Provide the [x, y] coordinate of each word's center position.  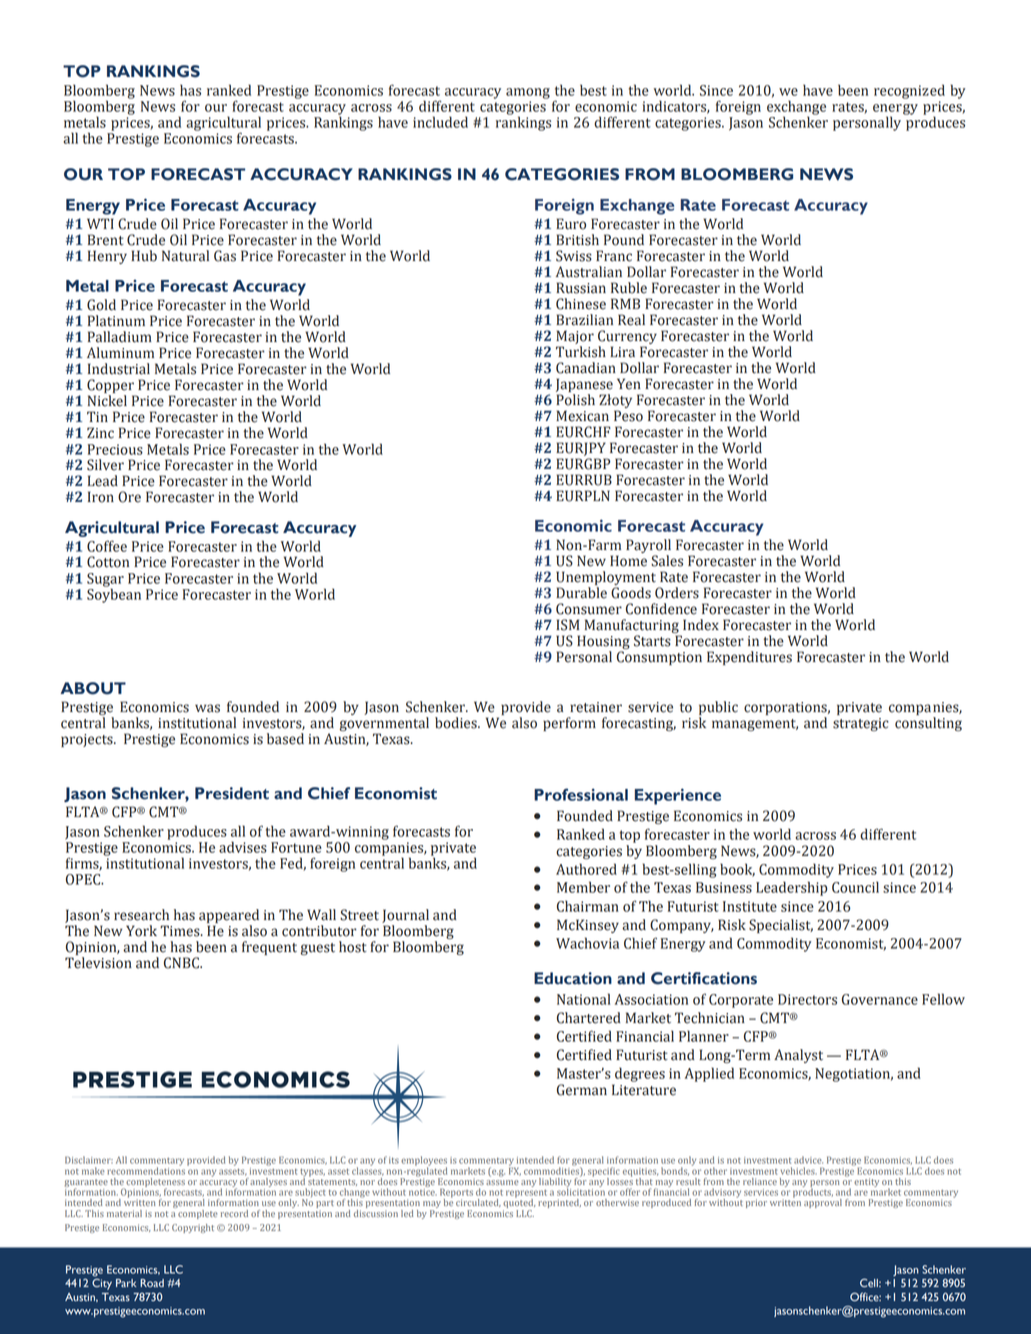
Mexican [582, 416]
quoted [519, 1204]
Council [855, 887]
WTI [100, 223]
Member [583, 887]
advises [243, 847]
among [528, 93]
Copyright [193, 1228]
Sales [667, 561]
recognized [909, 91]
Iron [101, 497]
